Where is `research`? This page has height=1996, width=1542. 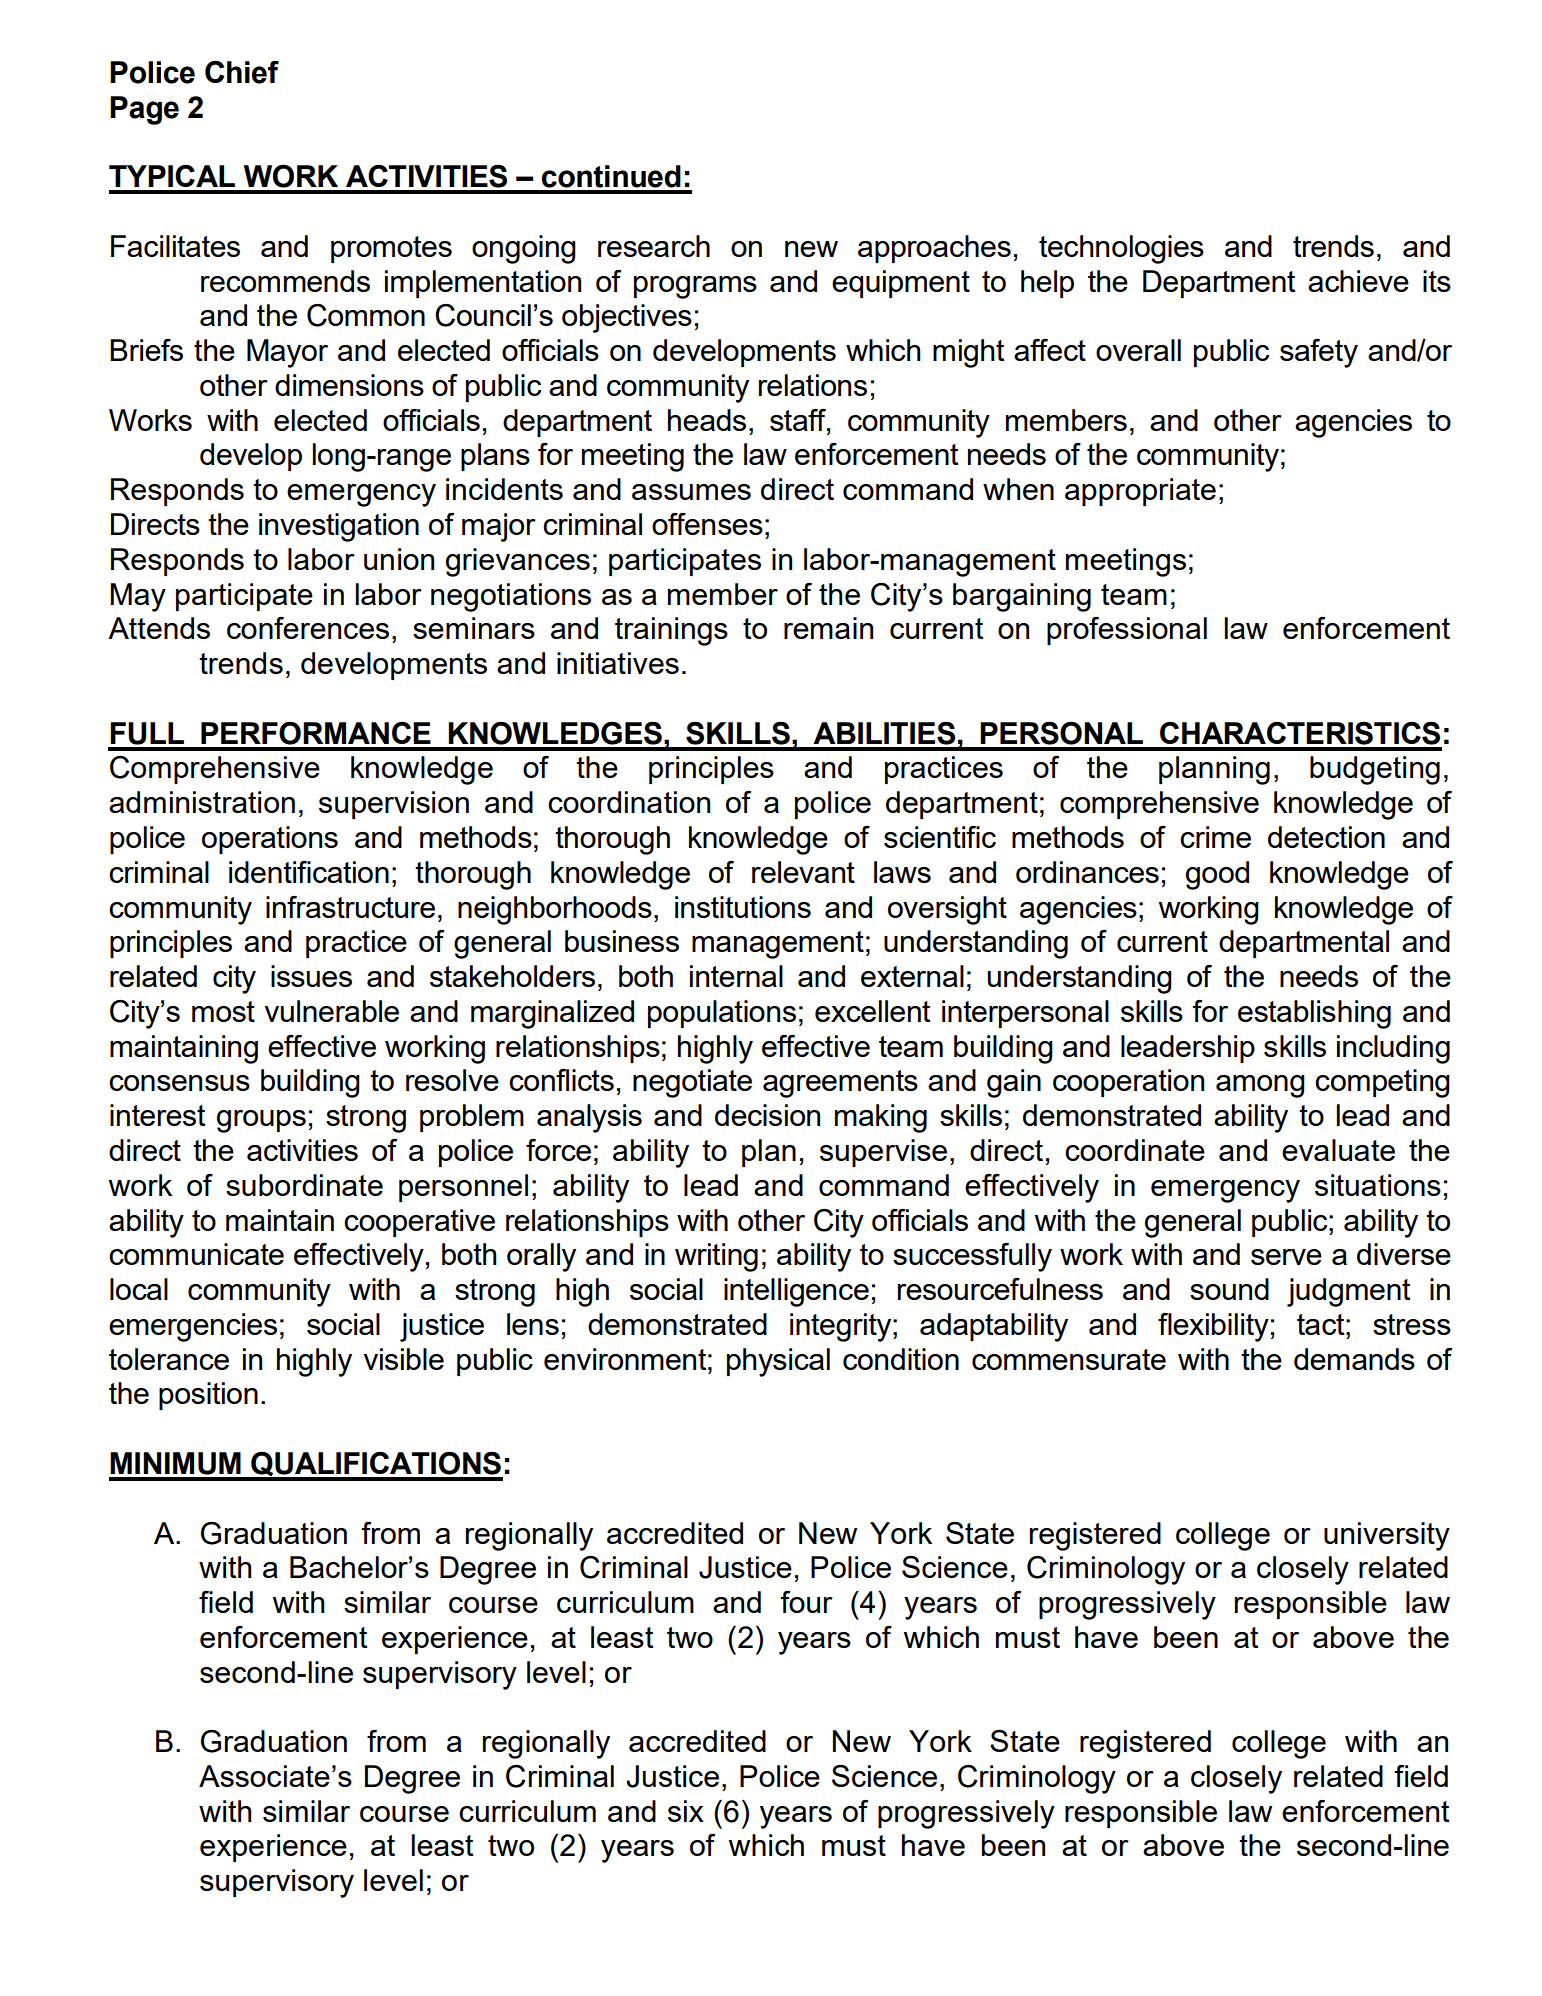
research is located at coordinates (654, 246).
